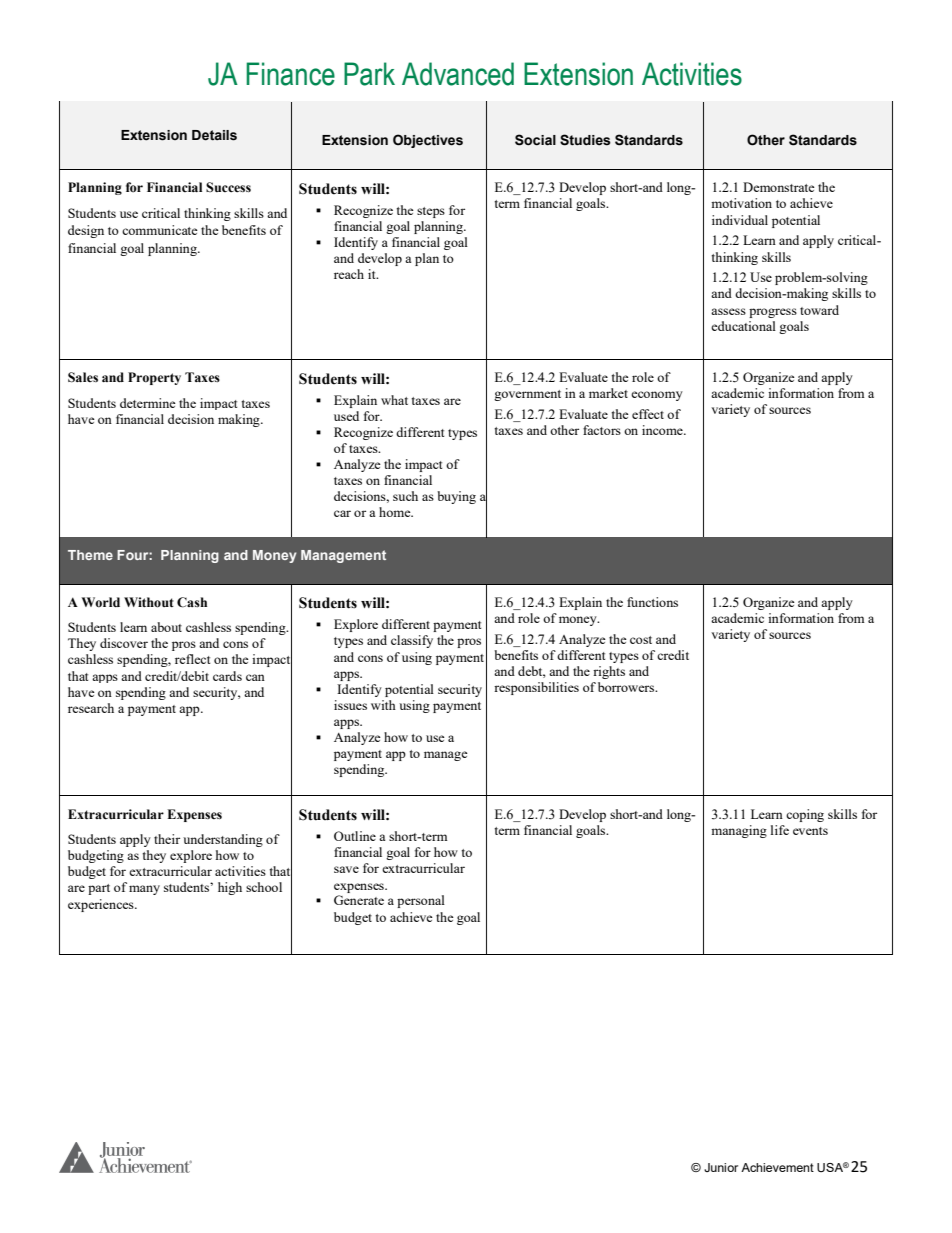 The height and width of the screenshot is (1233, 952). What do you see at coordinates (456, 497) in the screenshot?
I see `buying` at bounding box center [456, 497].
